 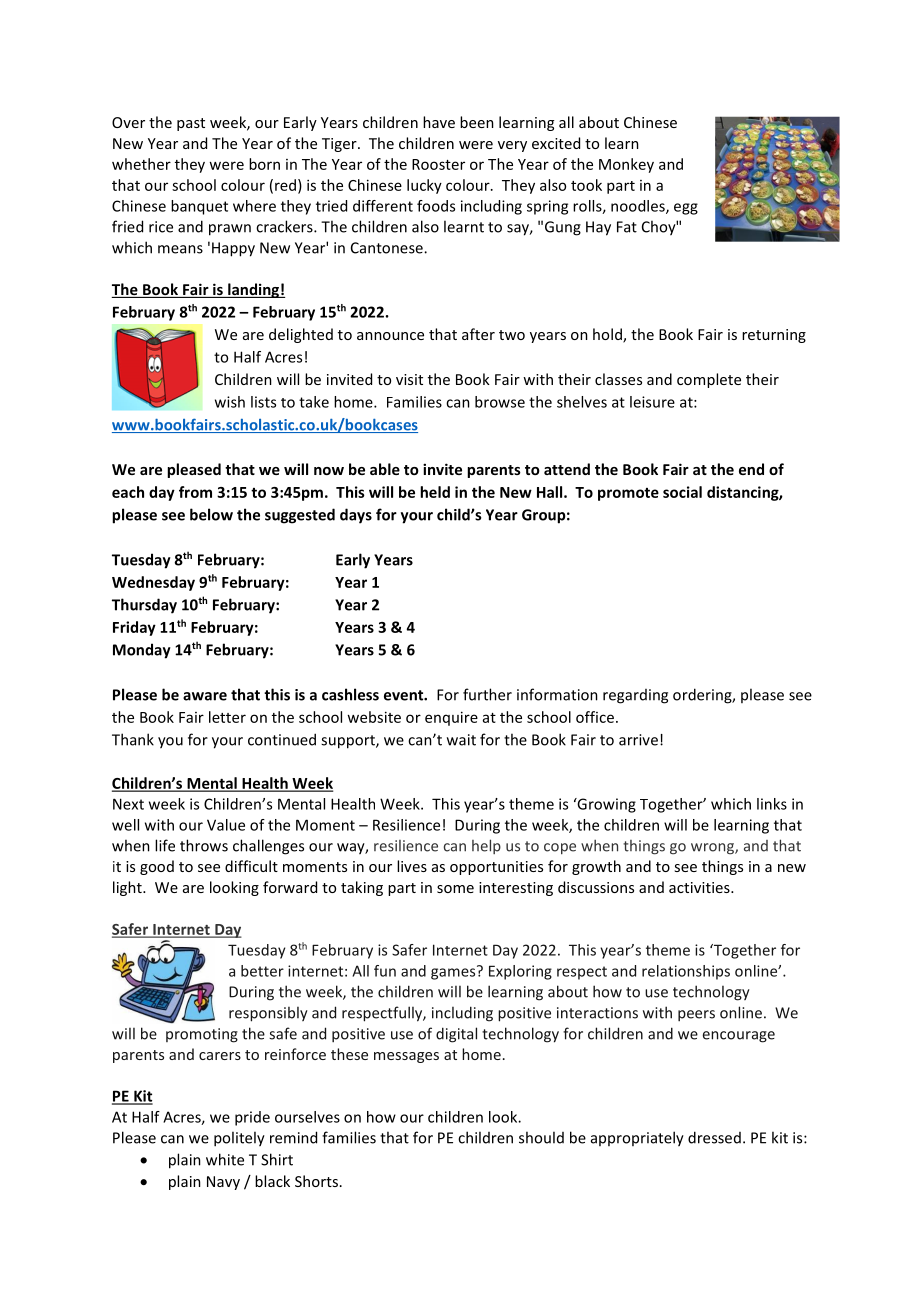 What do you see at coordinates (225, 1159) in the document?
I see `white` at bounding box center [225, 1159].
